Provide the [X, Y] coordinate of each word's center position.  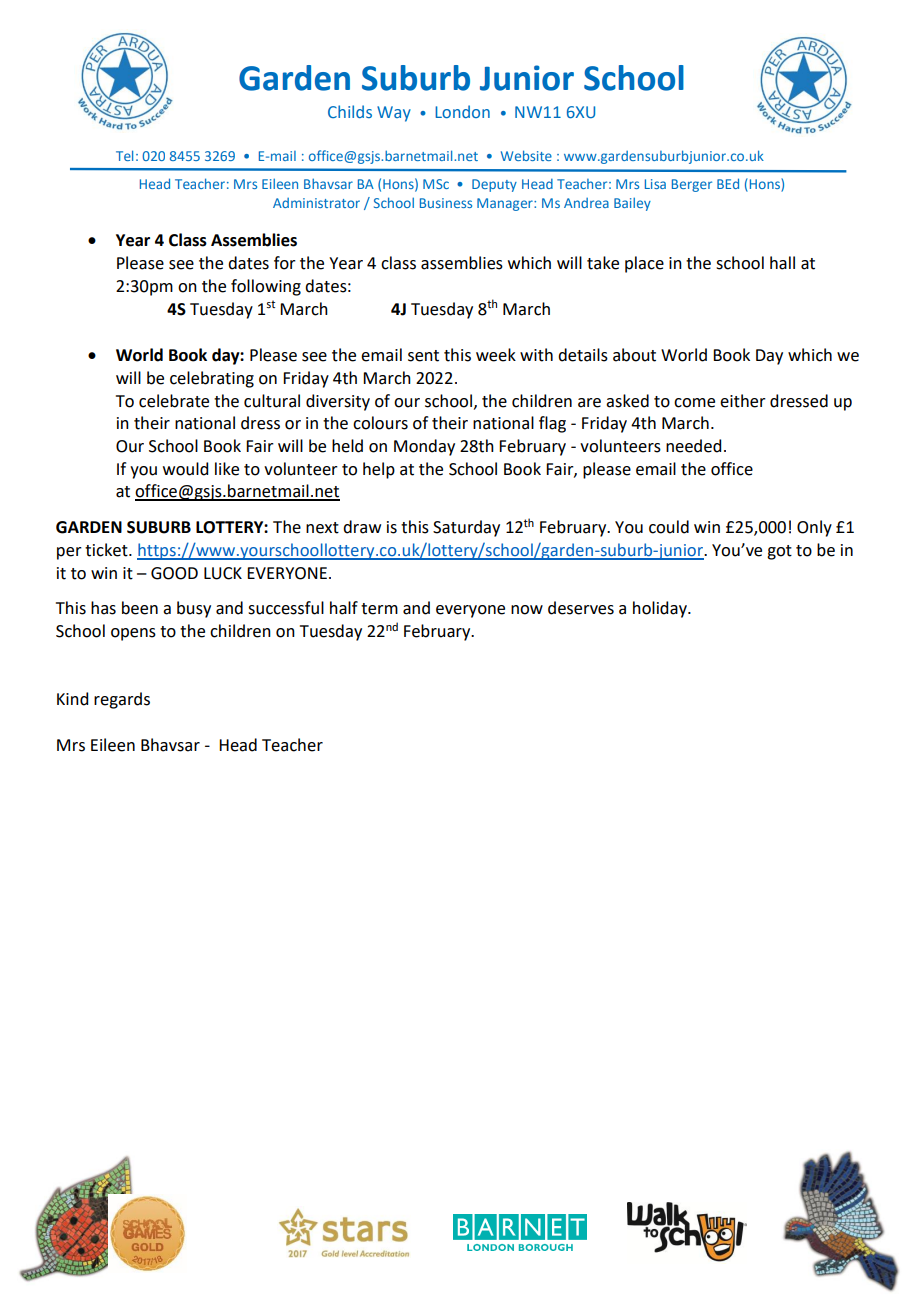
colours [380, 423]
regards [122, 700]
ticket [107, 550]
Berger [692, 185]
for [285, 263]
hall [782, 263]
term [379, 609]
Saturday [466, 528]
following [266, 287]
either [743, 401]
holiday [661, 609]
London [462, 111]
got [779, 552]
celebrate [174, 401]
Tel [124, 155]
